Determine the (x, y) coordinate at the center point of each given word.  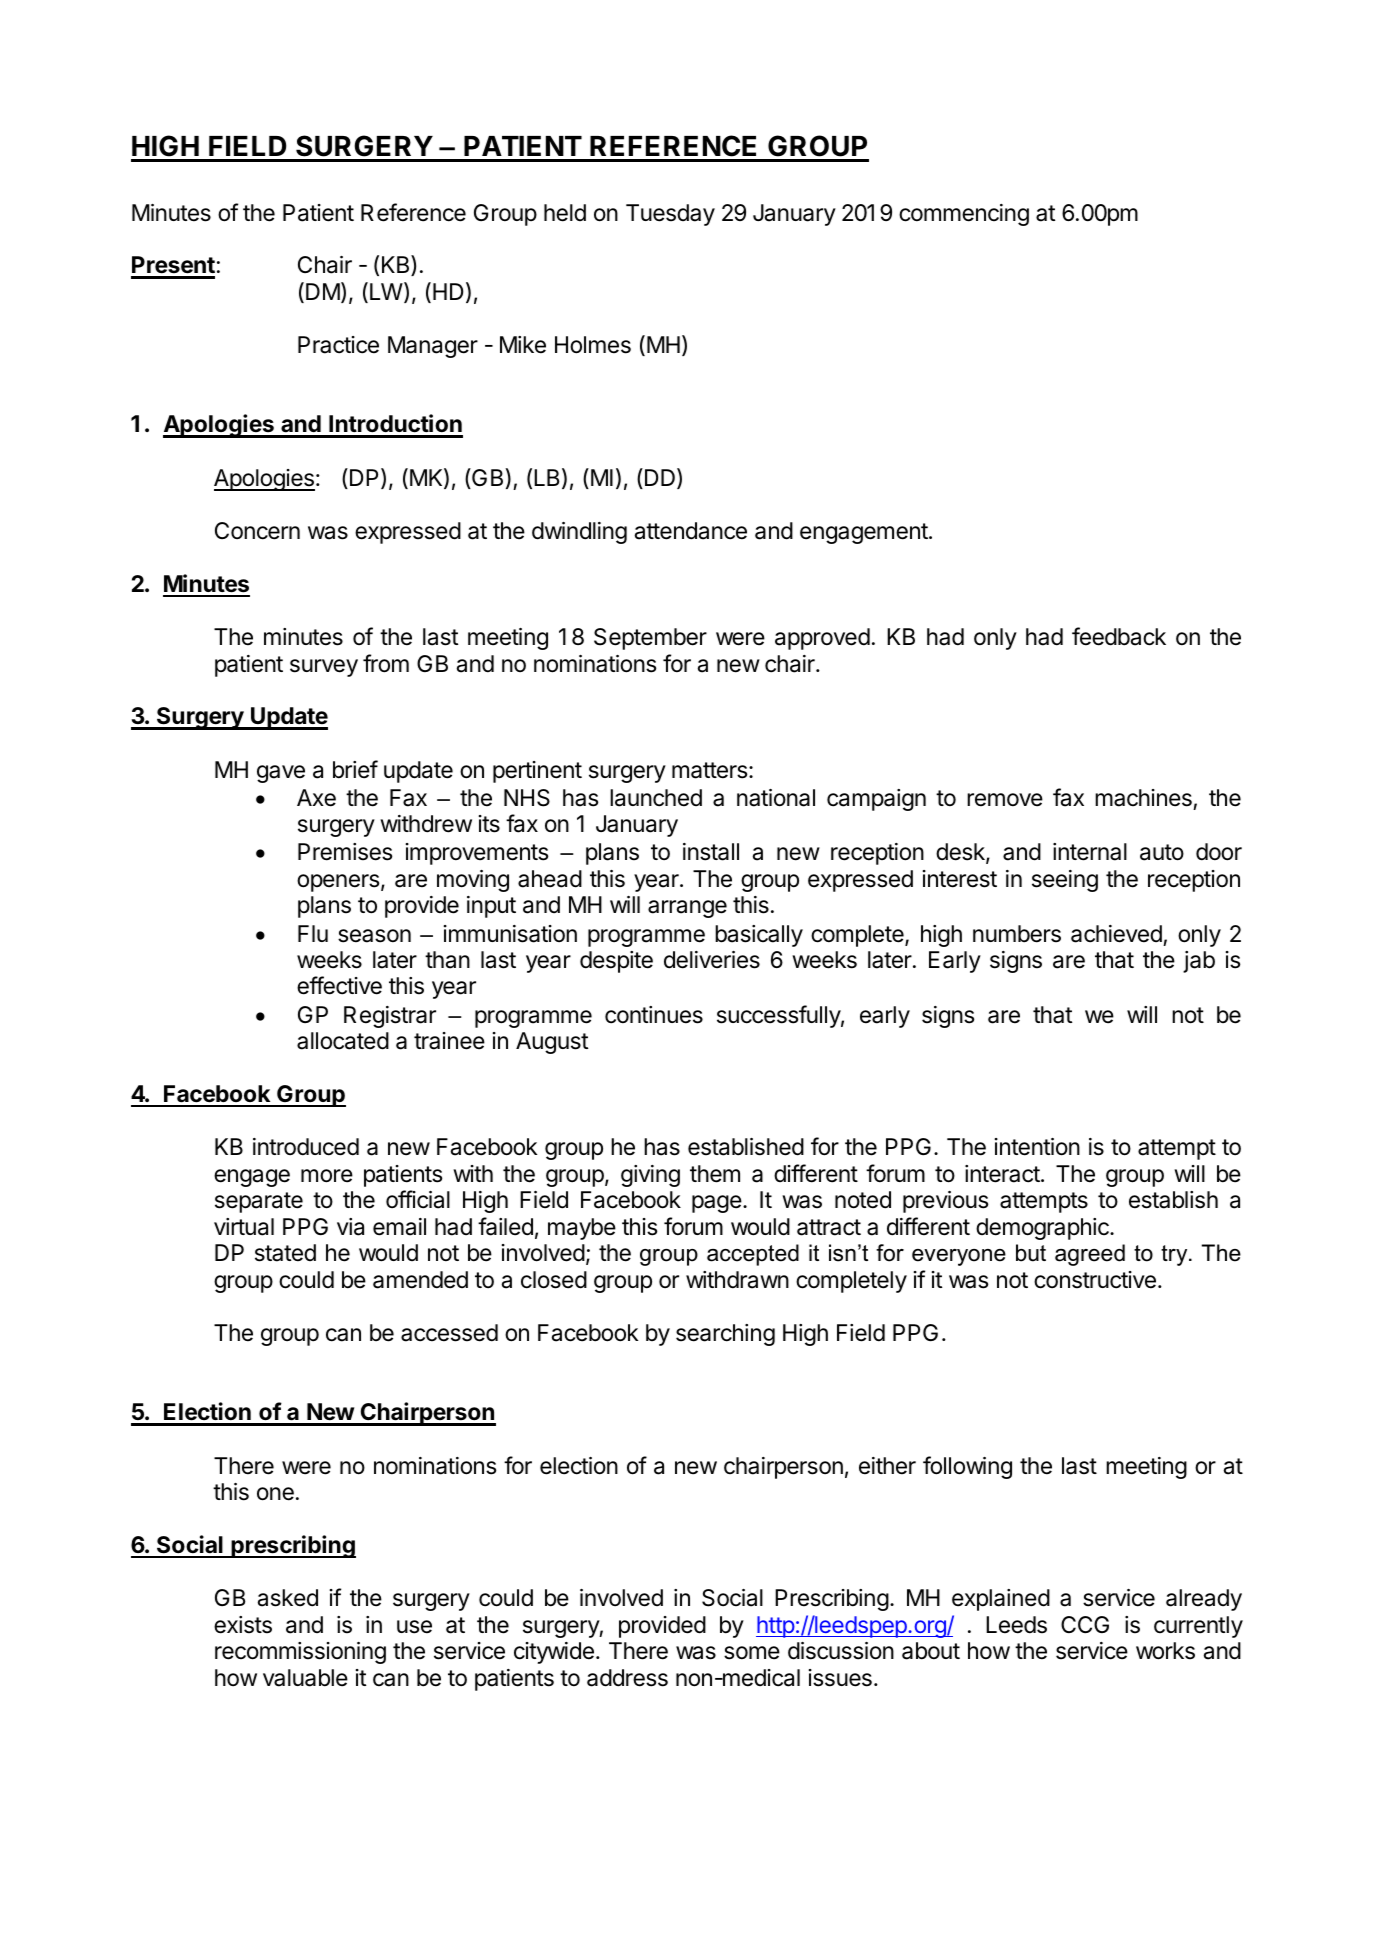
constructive (1095, 1280)
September (650, 639)
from (386, 663)
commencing (964, 215)
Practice (338, 345)
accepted (753, 1255)
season (374, 936)
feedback (1119, 636)
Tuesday (670, 215)
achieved (1116, 934)
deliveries (712, 960)
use (414, 1627)
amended (420, 1280)
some (752, 1653)
